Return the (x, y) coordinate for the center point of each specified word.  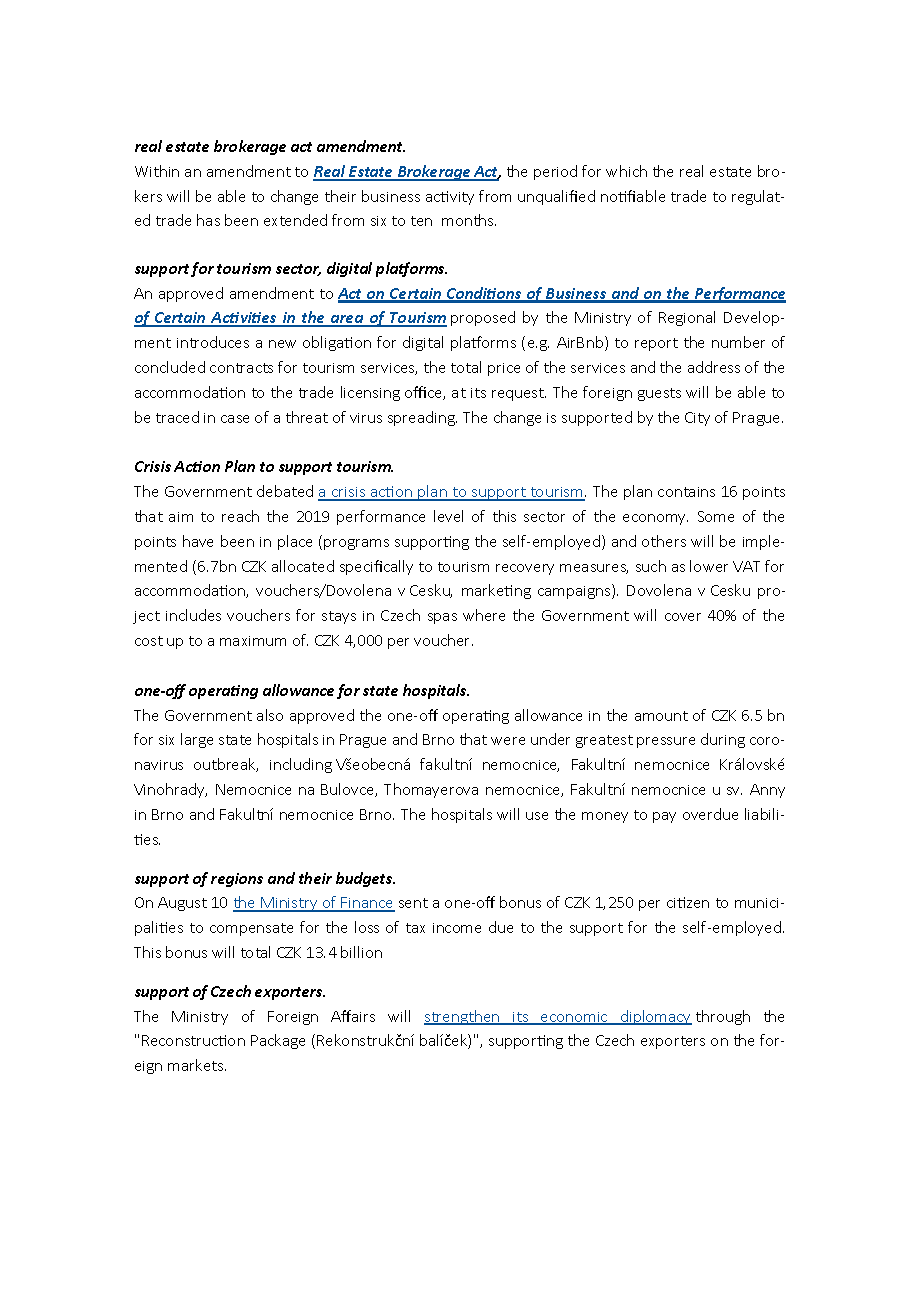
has (208, 220)
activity (450, 198)
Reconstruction (193, 1040)
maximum (253, 641)
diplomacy (655, 1017)
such (651, 566)
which (626, 171)
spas (442, 618)
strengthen (463, 1017)
